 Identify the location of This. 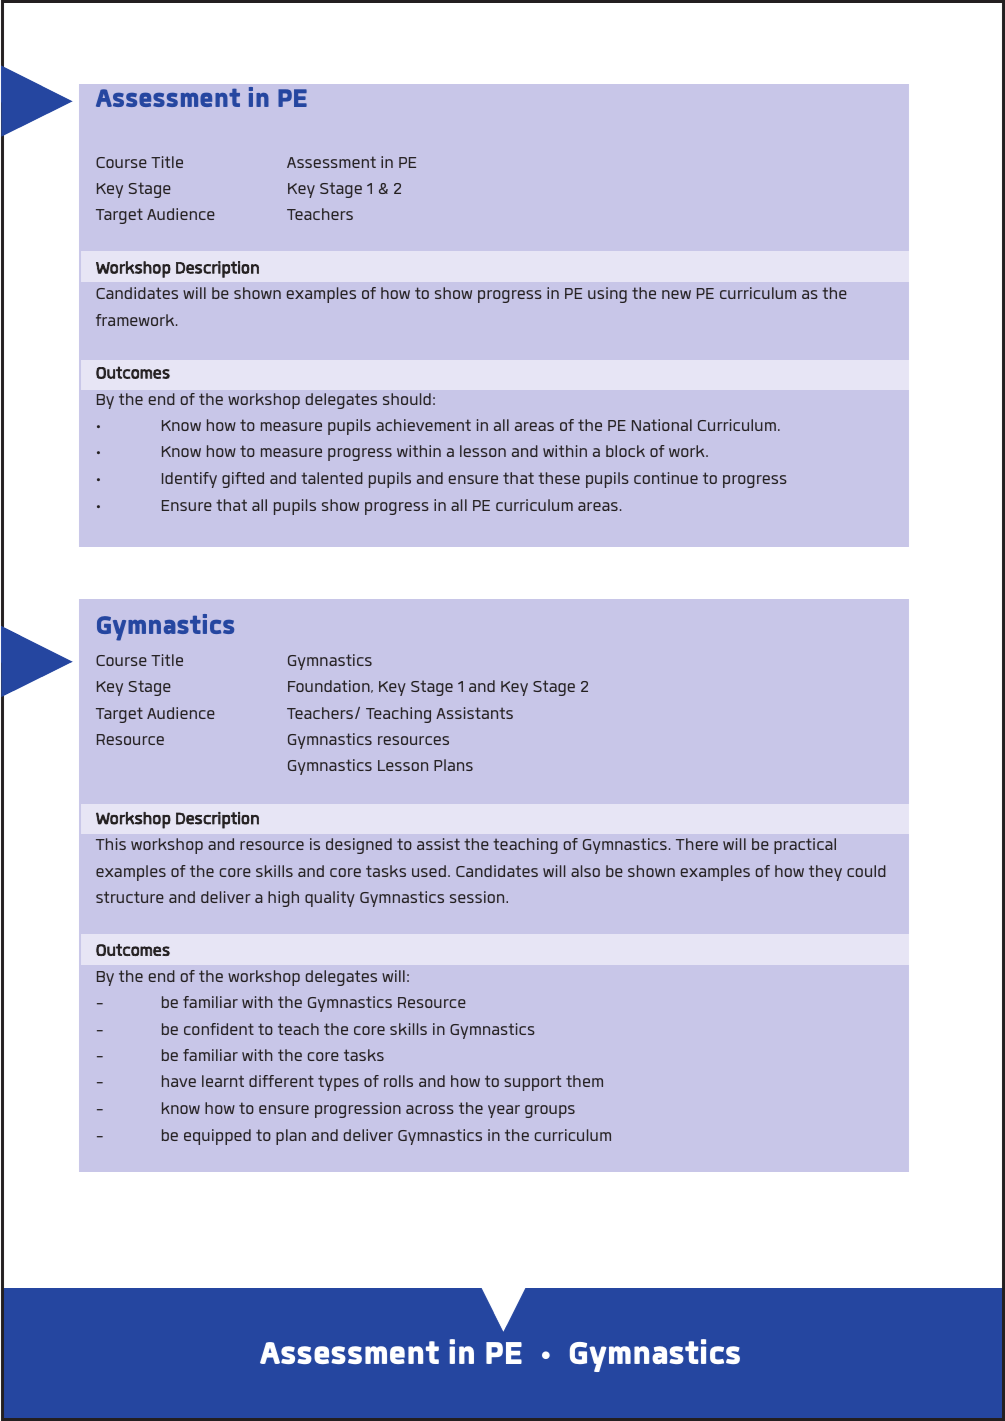
(111, 844).
